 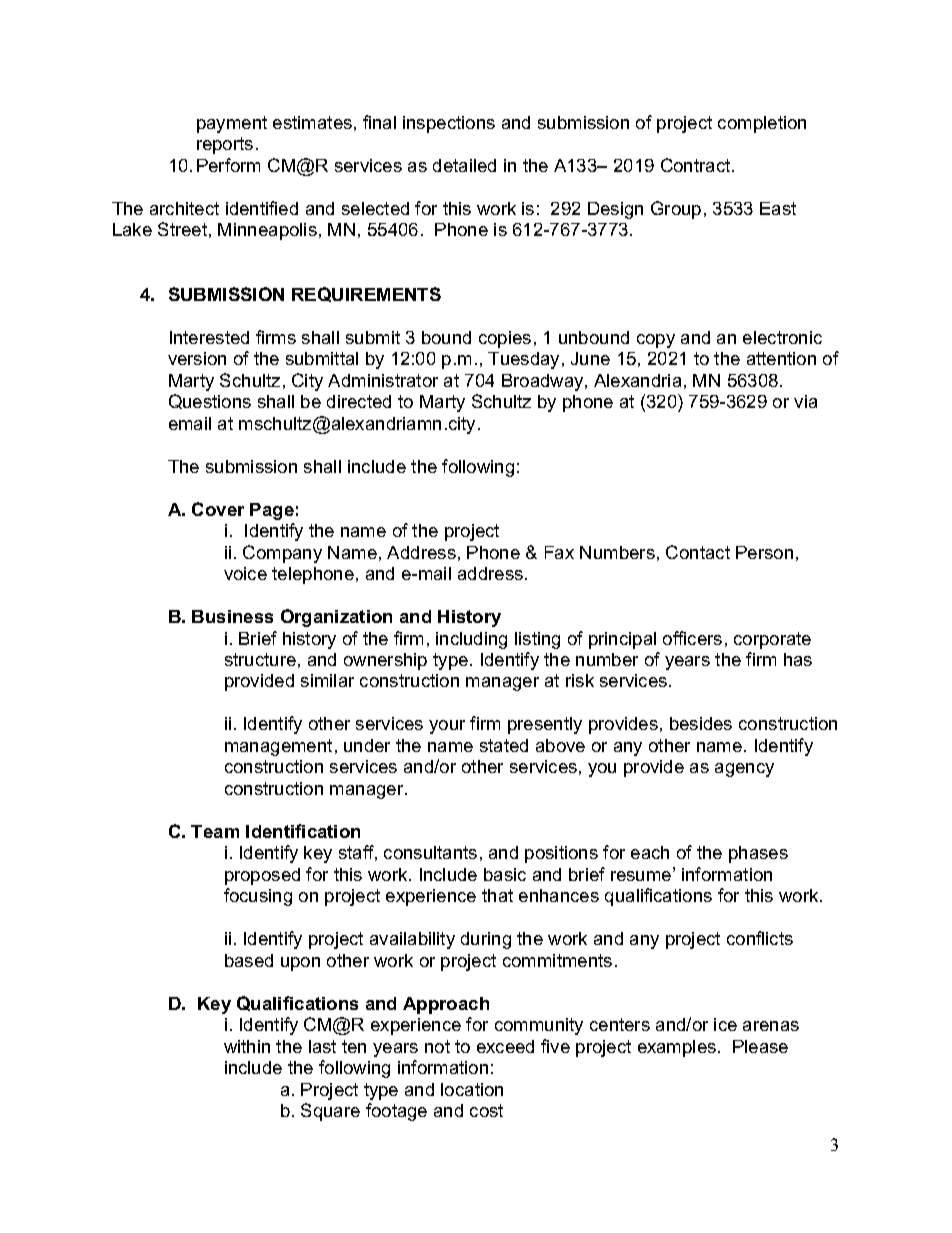 What do you see at coordinates (218, 509) in the screenshot?
I see `Cover` at bounding box center [218, 509].
